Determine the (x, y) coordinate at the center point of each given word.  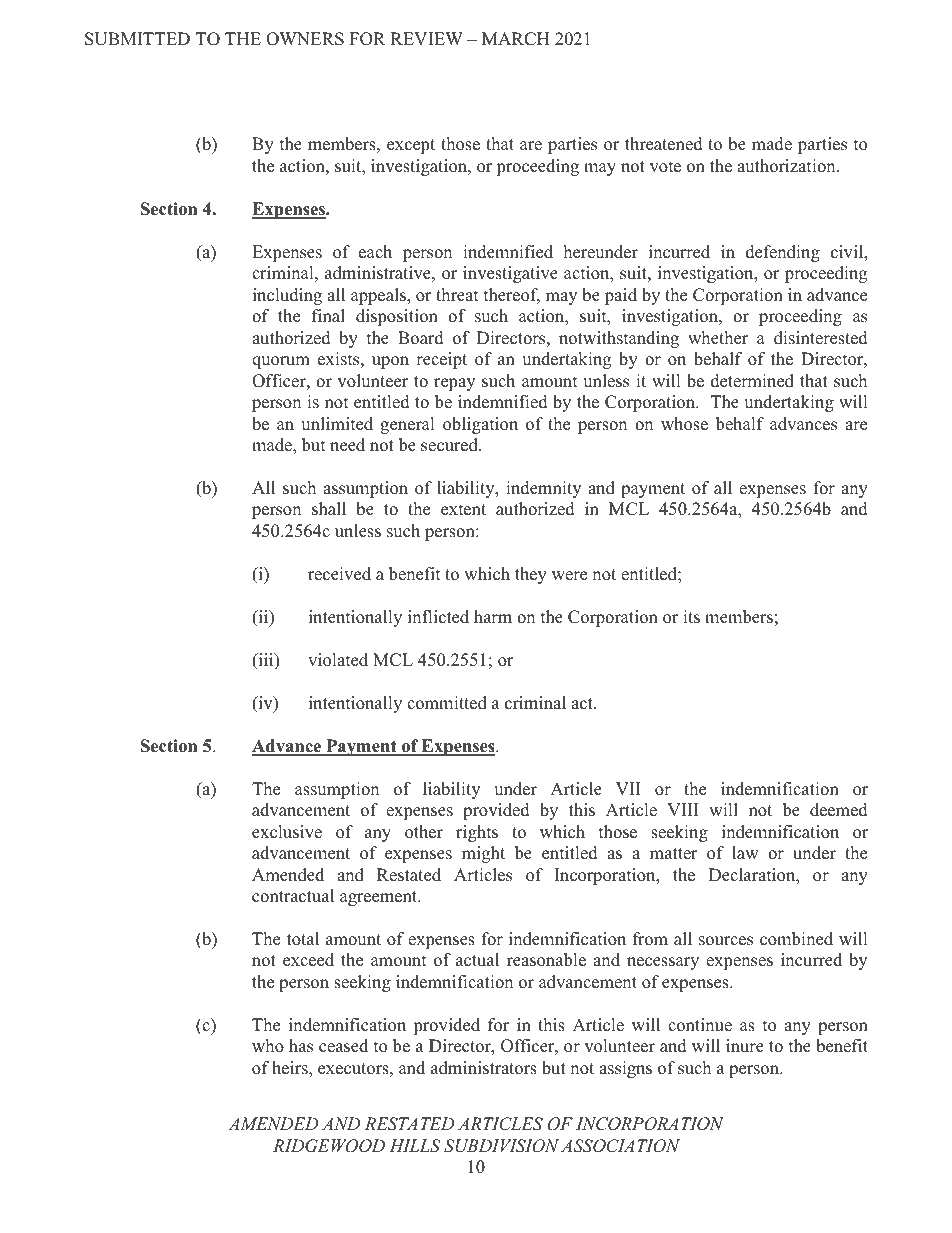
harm (493, 616)
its (691, 617)
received (339, 574)
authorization (787, 166)
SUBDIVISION (501, 1146)
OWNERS (305, 39)
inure (745, 1046)
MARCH (516, 39)
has (301, 1046)
